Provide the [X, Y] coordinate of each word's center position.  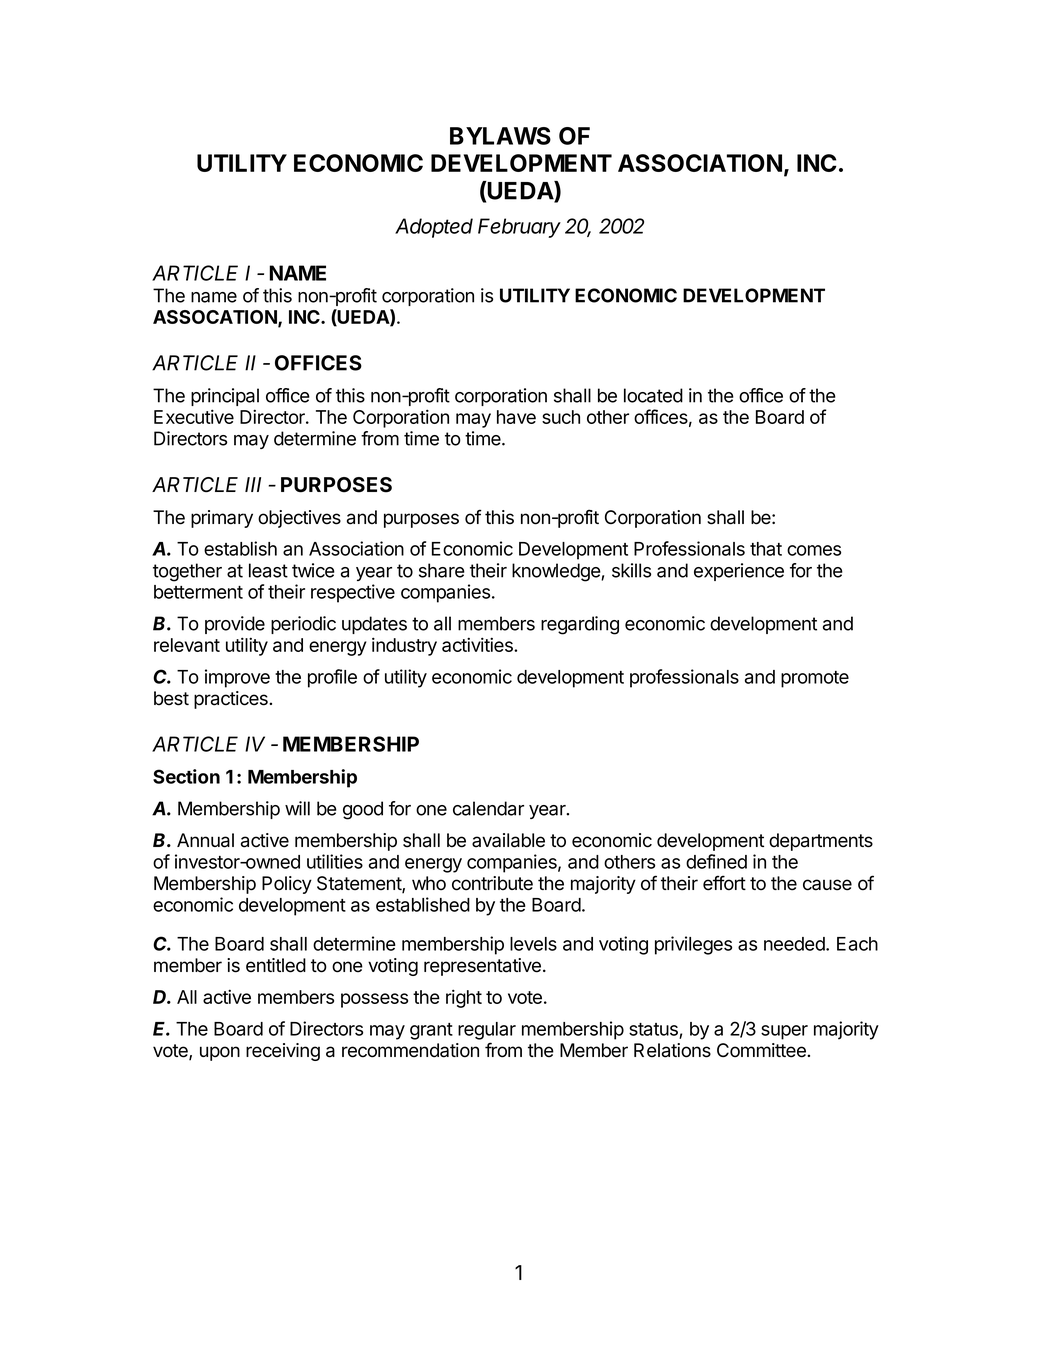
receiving [283, 1052]
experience [739, 572]
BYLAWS [500, 136]
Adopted [434, 228]
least [268, 570]
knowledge [557, 572]
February [519, 228]
